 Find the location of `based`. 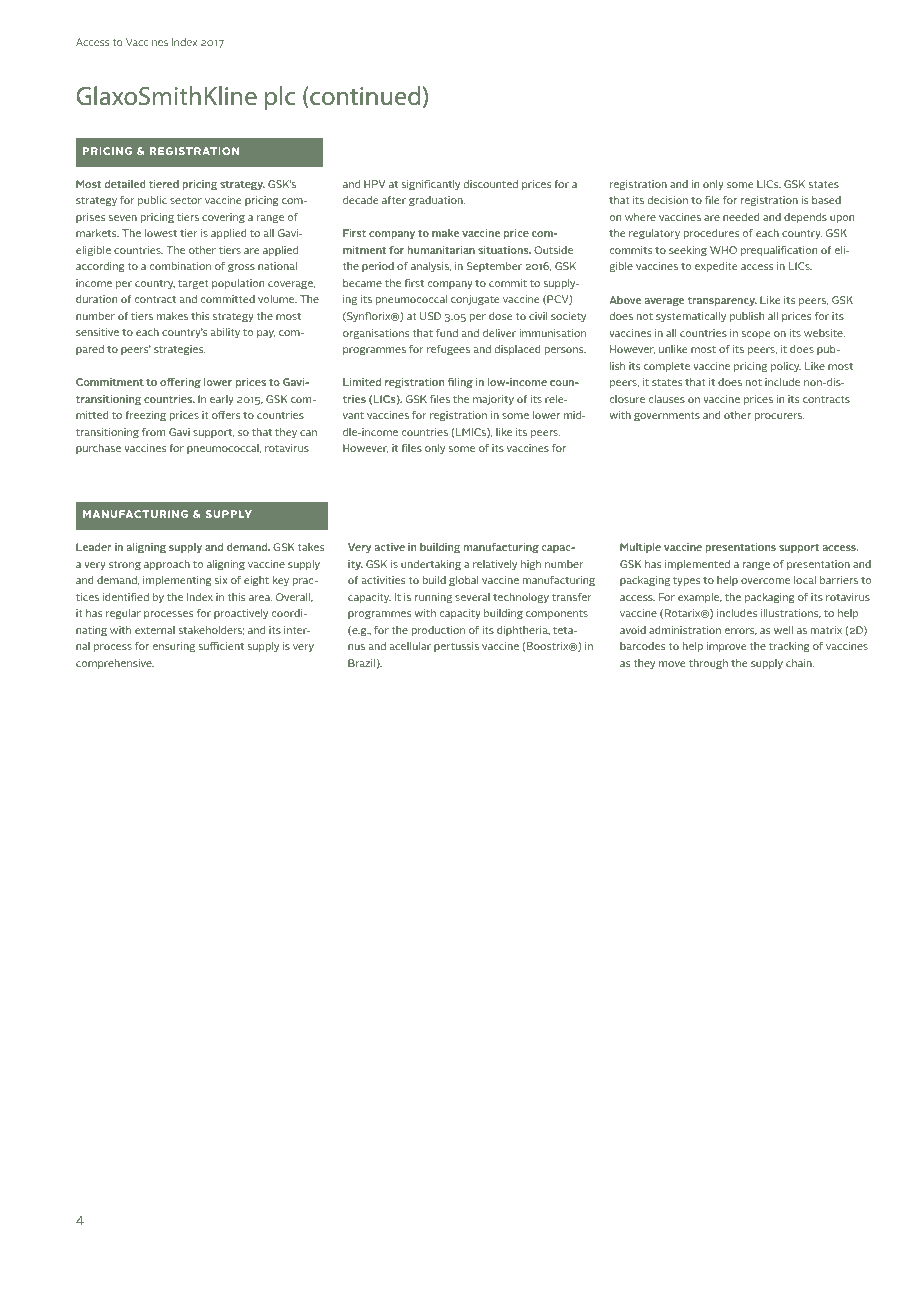

based is located at coordinates (826, 200).
